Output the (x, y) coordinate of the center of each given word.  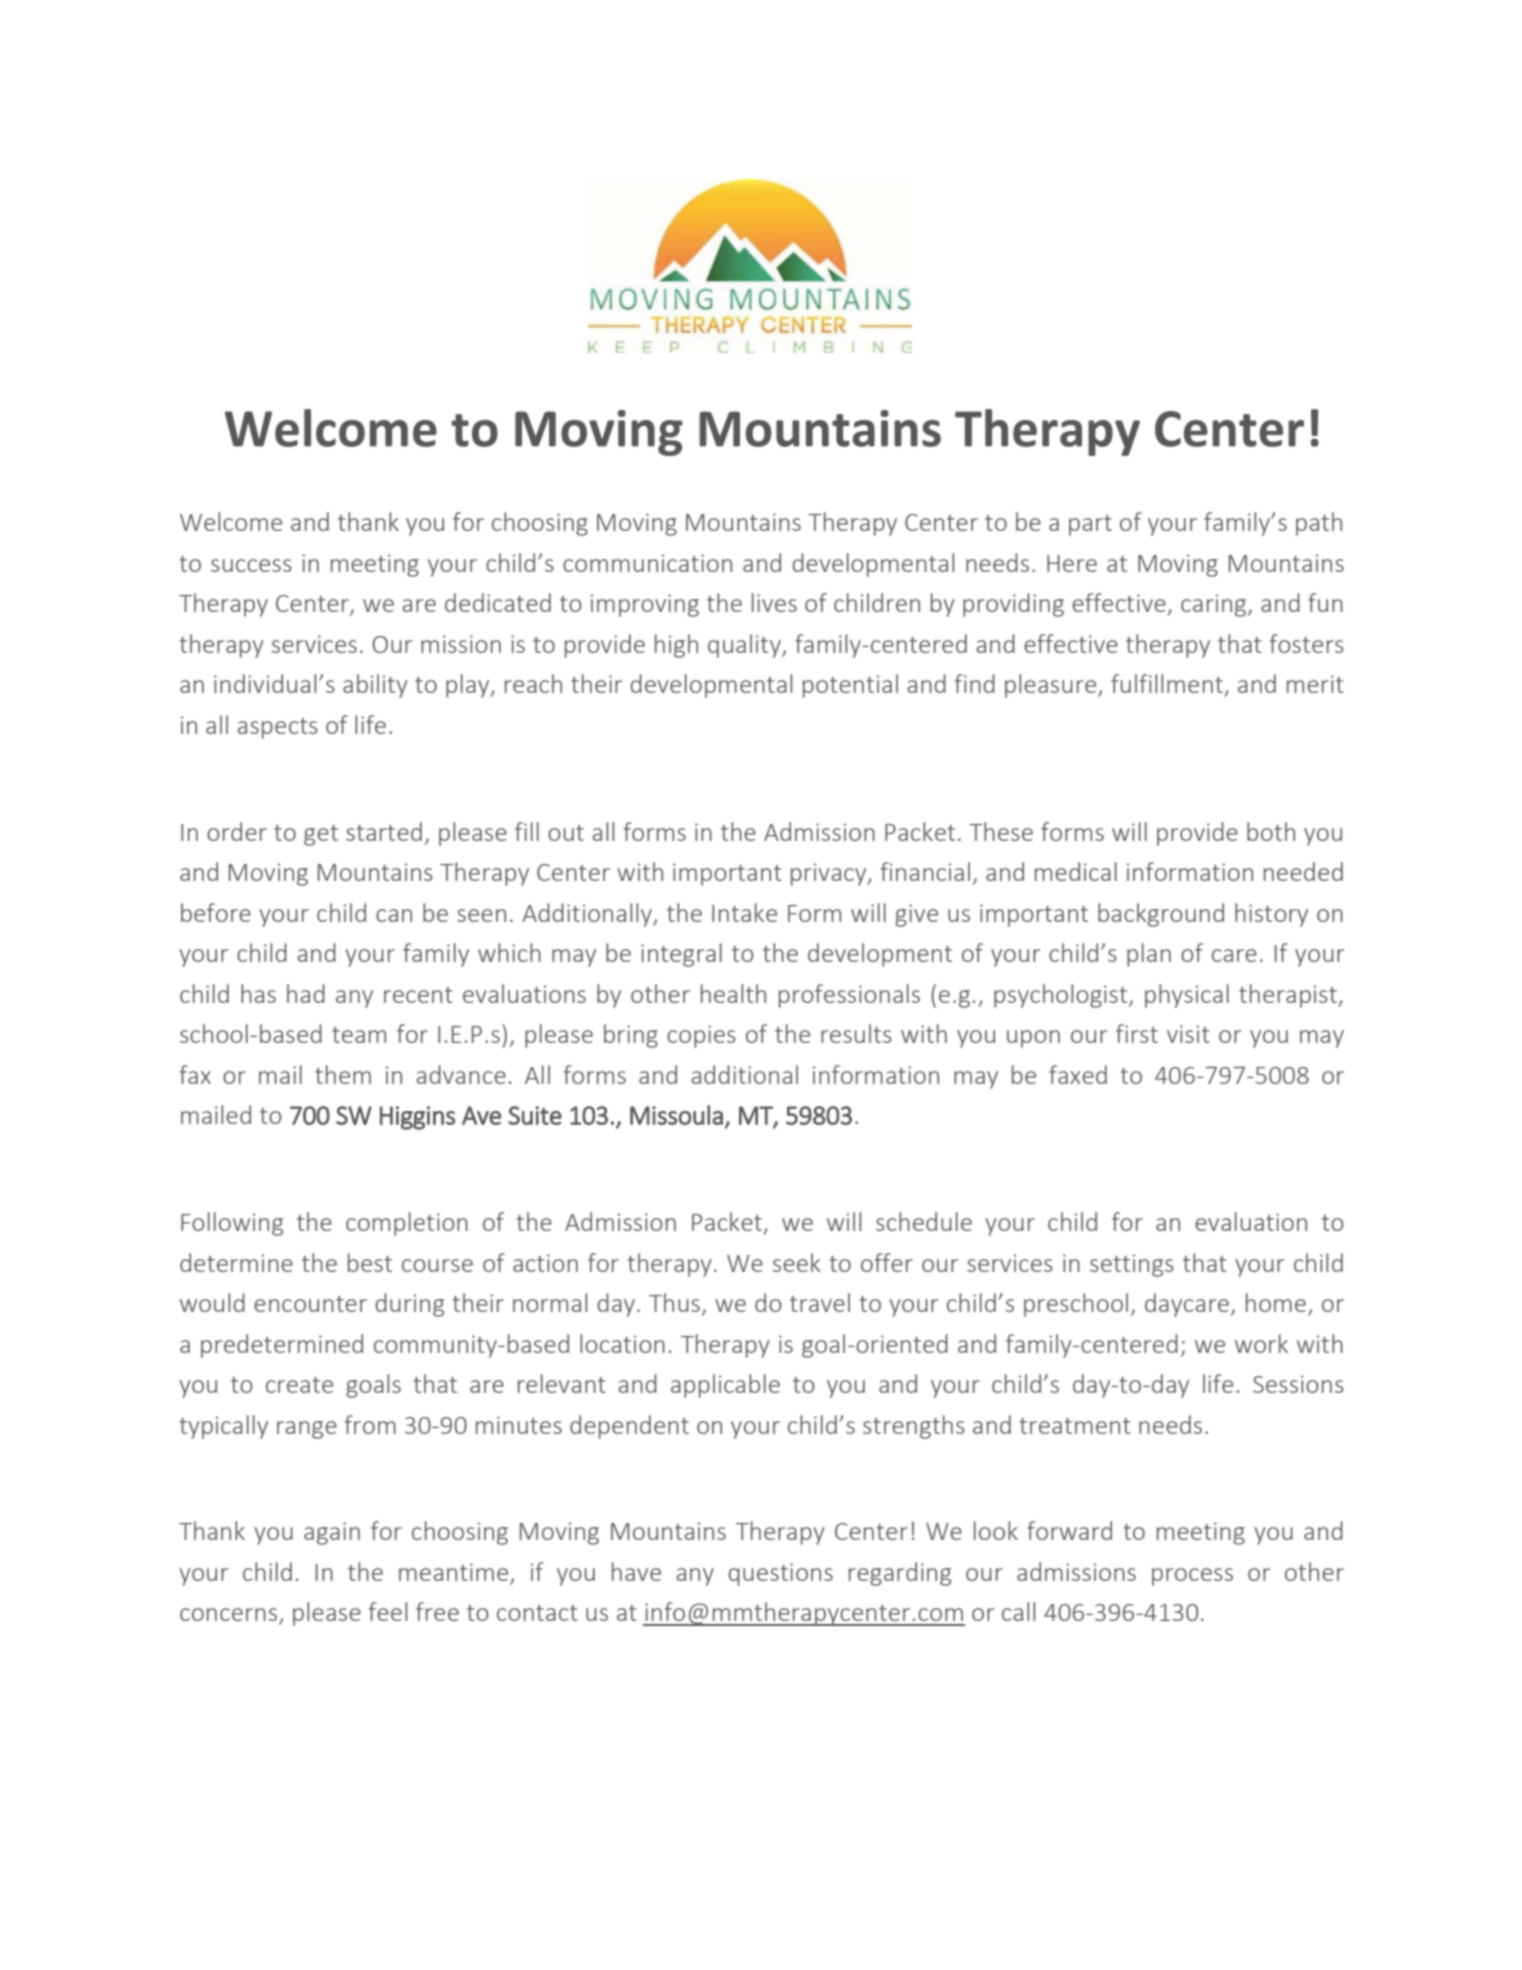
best (370, 1262)
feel (387, 1611)
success (251, 565)
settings (1132, 1265)
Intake (744, 912)
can (394, 915)
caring (1215, 605)
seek (797, 1262)
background (1161, 915)
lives (774, 602)
